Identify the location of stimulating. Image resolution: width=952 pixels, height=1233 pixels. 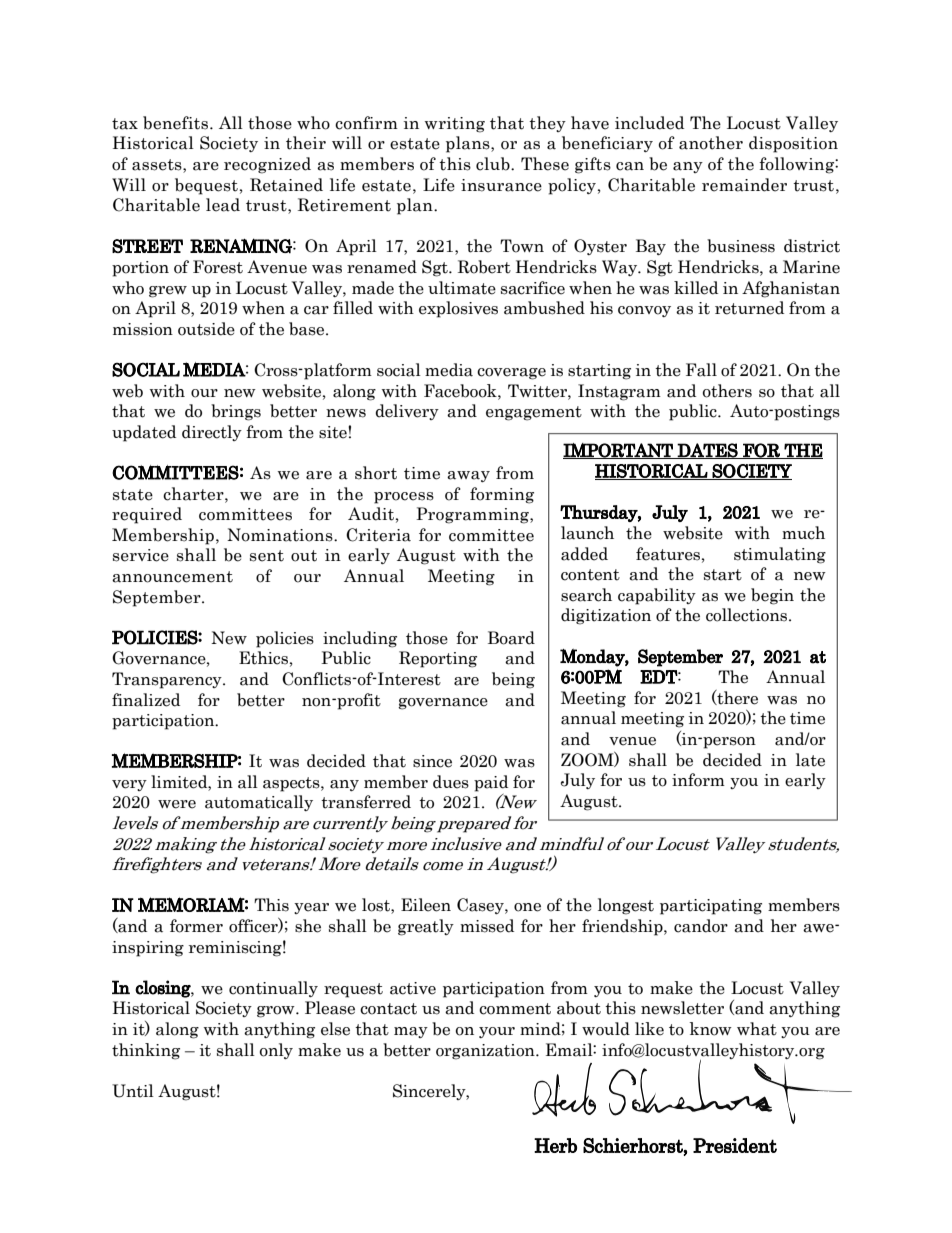
(780, 555).
